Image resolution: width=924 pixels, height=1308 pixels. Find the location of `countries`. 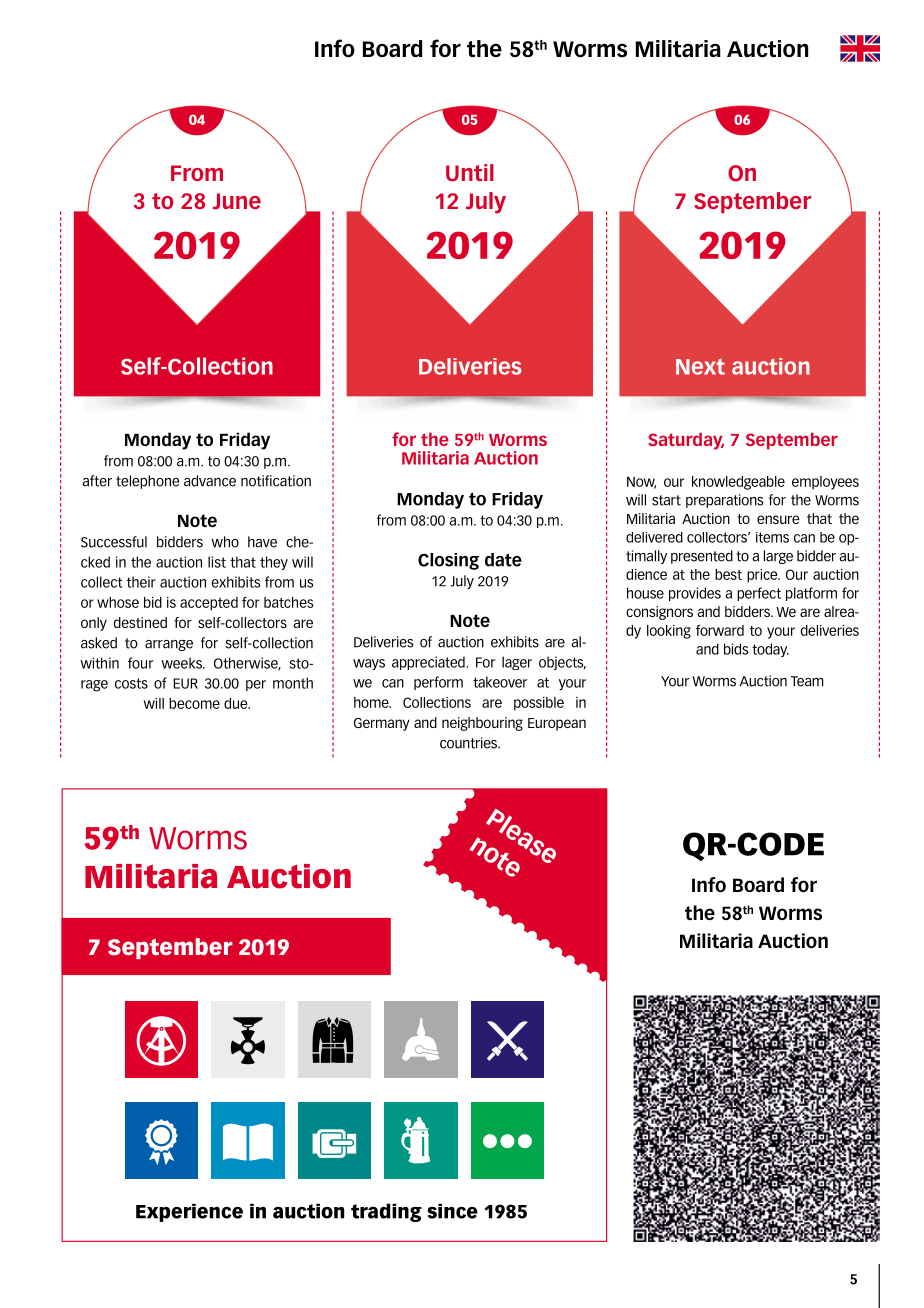

countries is located at coordinates (470, 743).
